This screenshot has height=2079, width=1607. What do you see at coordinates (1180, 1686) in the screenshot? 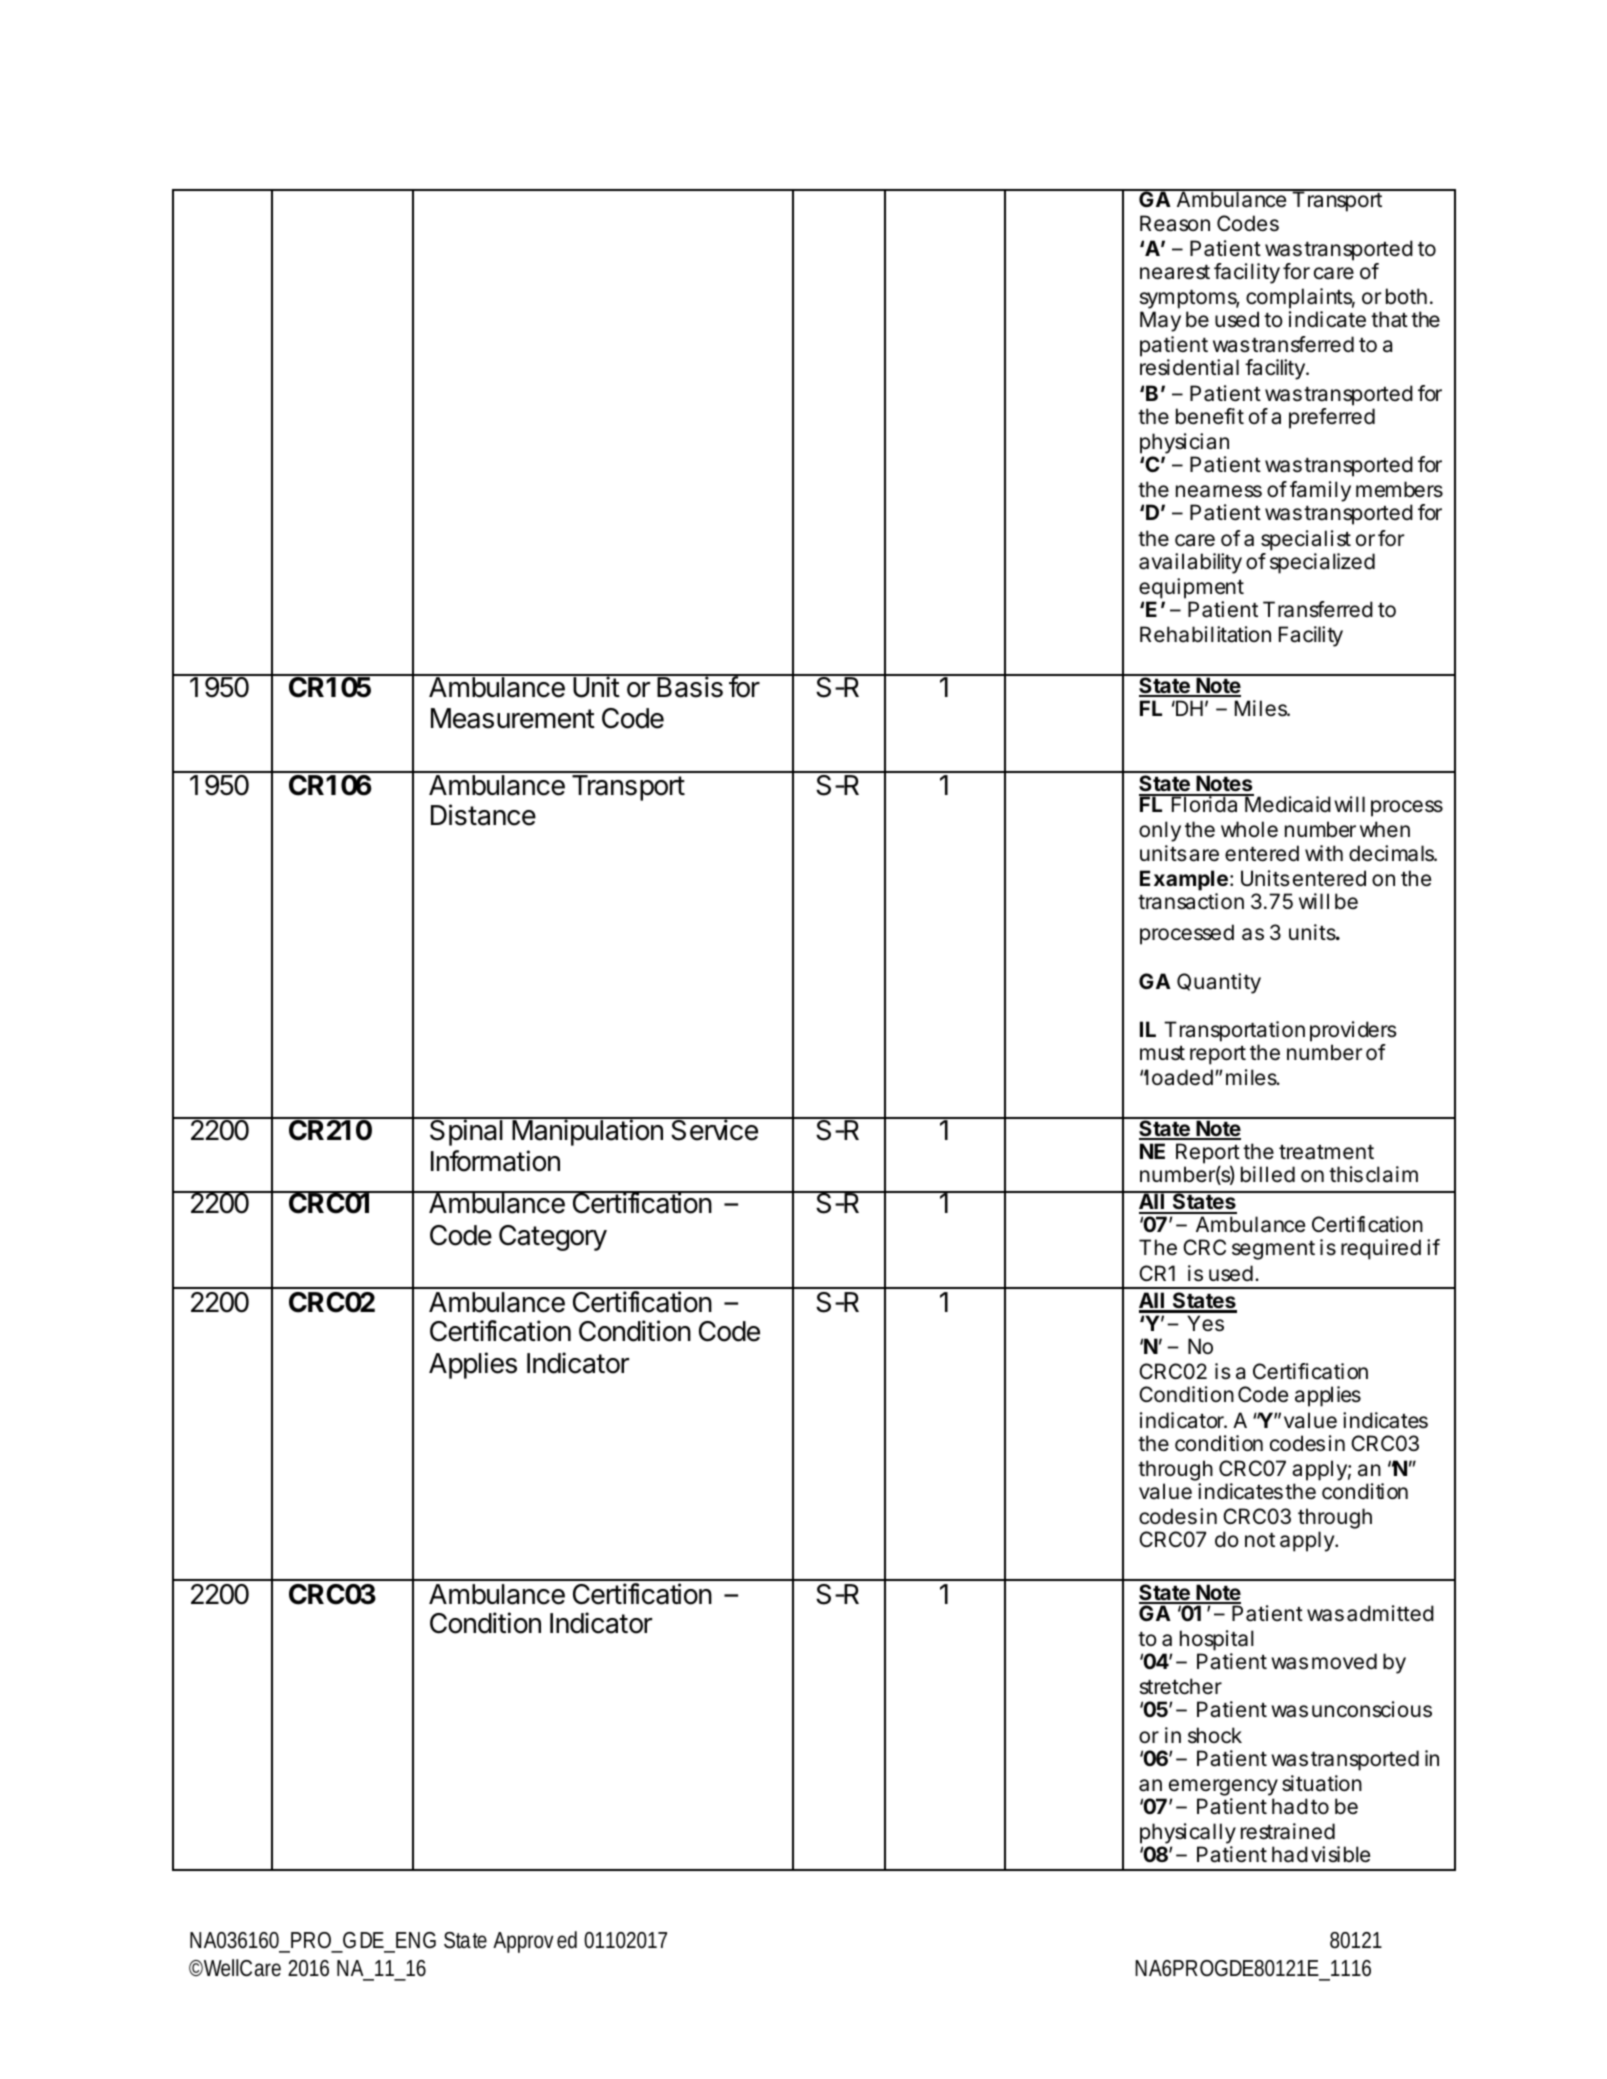
I see `stretcher` at bounding box center [1180, 1686].
